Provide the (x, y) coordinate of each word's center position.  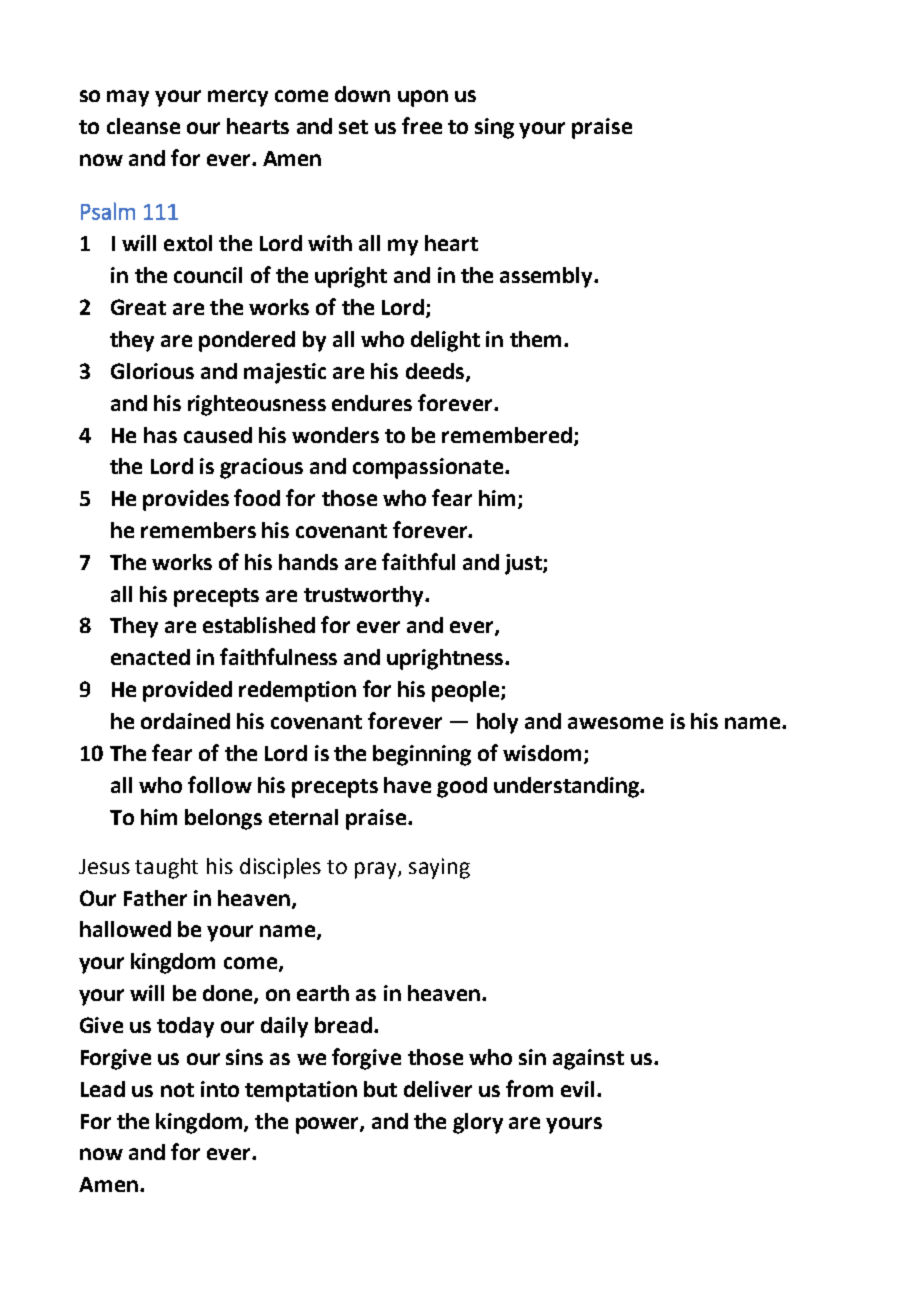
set (353, 127)
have (407, 785)
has (160, 435)
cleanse (143, 126)
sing (494, 128)
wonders (335, 435)
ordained (185, 721)
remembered (507, 435)
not (177, 1090)
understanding (567, 787)
